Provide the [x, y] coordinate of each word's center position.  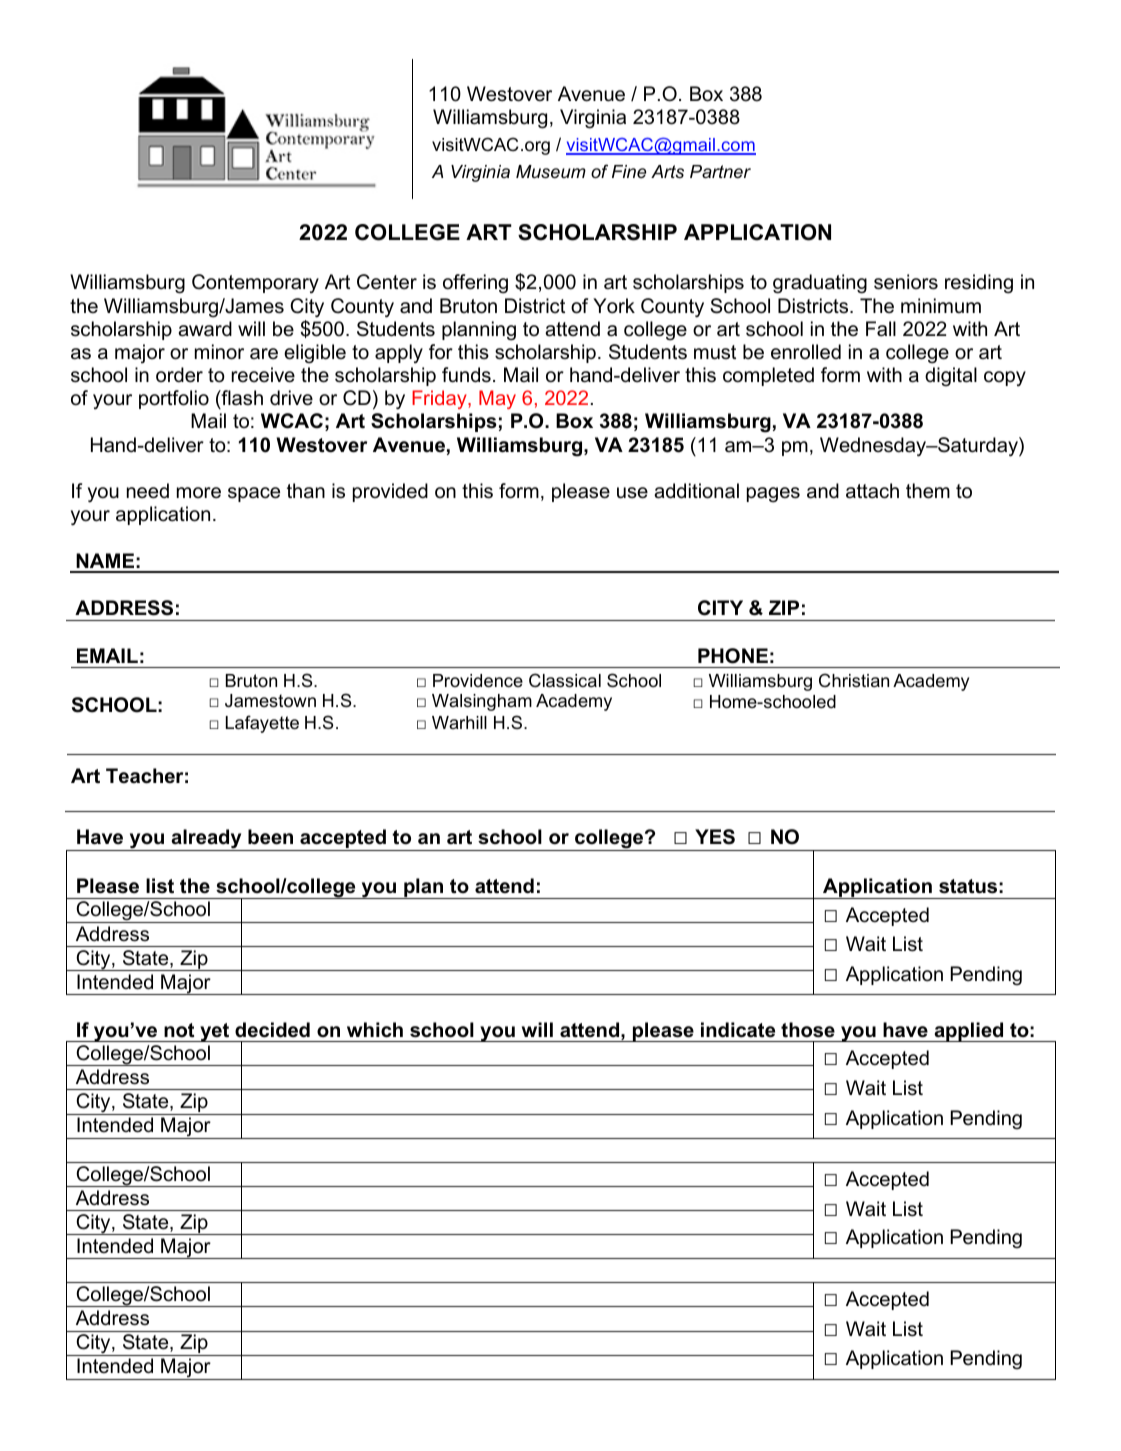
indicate [738, 1030]
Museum [551, 172]
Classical [565, 680]
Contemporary [255, 284]
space [254, 494]
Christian [854, 680]
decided [272, 1030]
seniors [906, 282]
